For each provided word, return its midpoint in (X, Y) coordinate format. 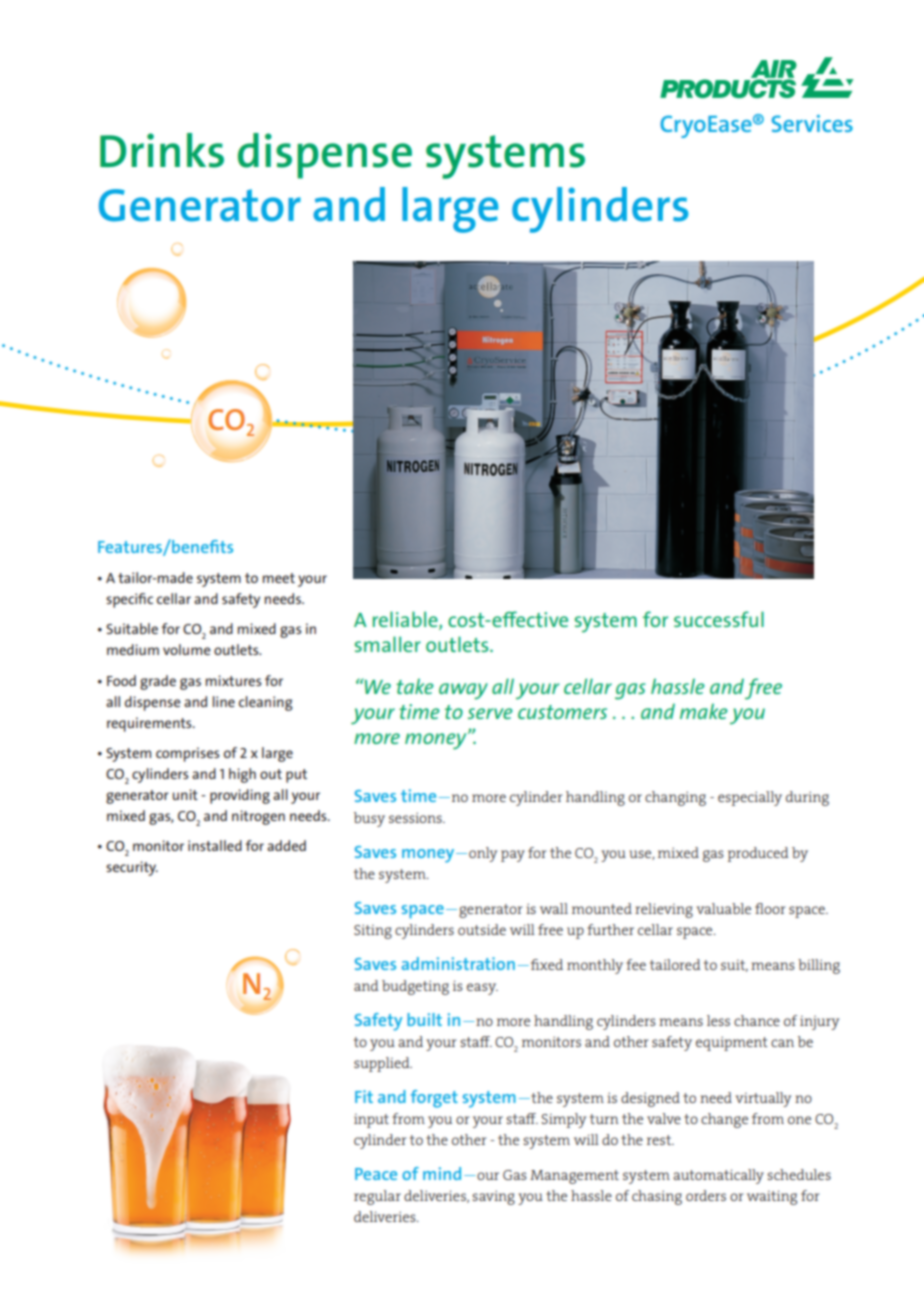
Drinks (162, 150)
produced (758, 854)
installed (215, 845)
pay (513, 856)
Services (812, 123)
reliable (406, 620)
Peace (376, 1174)
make (704, 711)
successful (719, 619)
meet (279, 578)
